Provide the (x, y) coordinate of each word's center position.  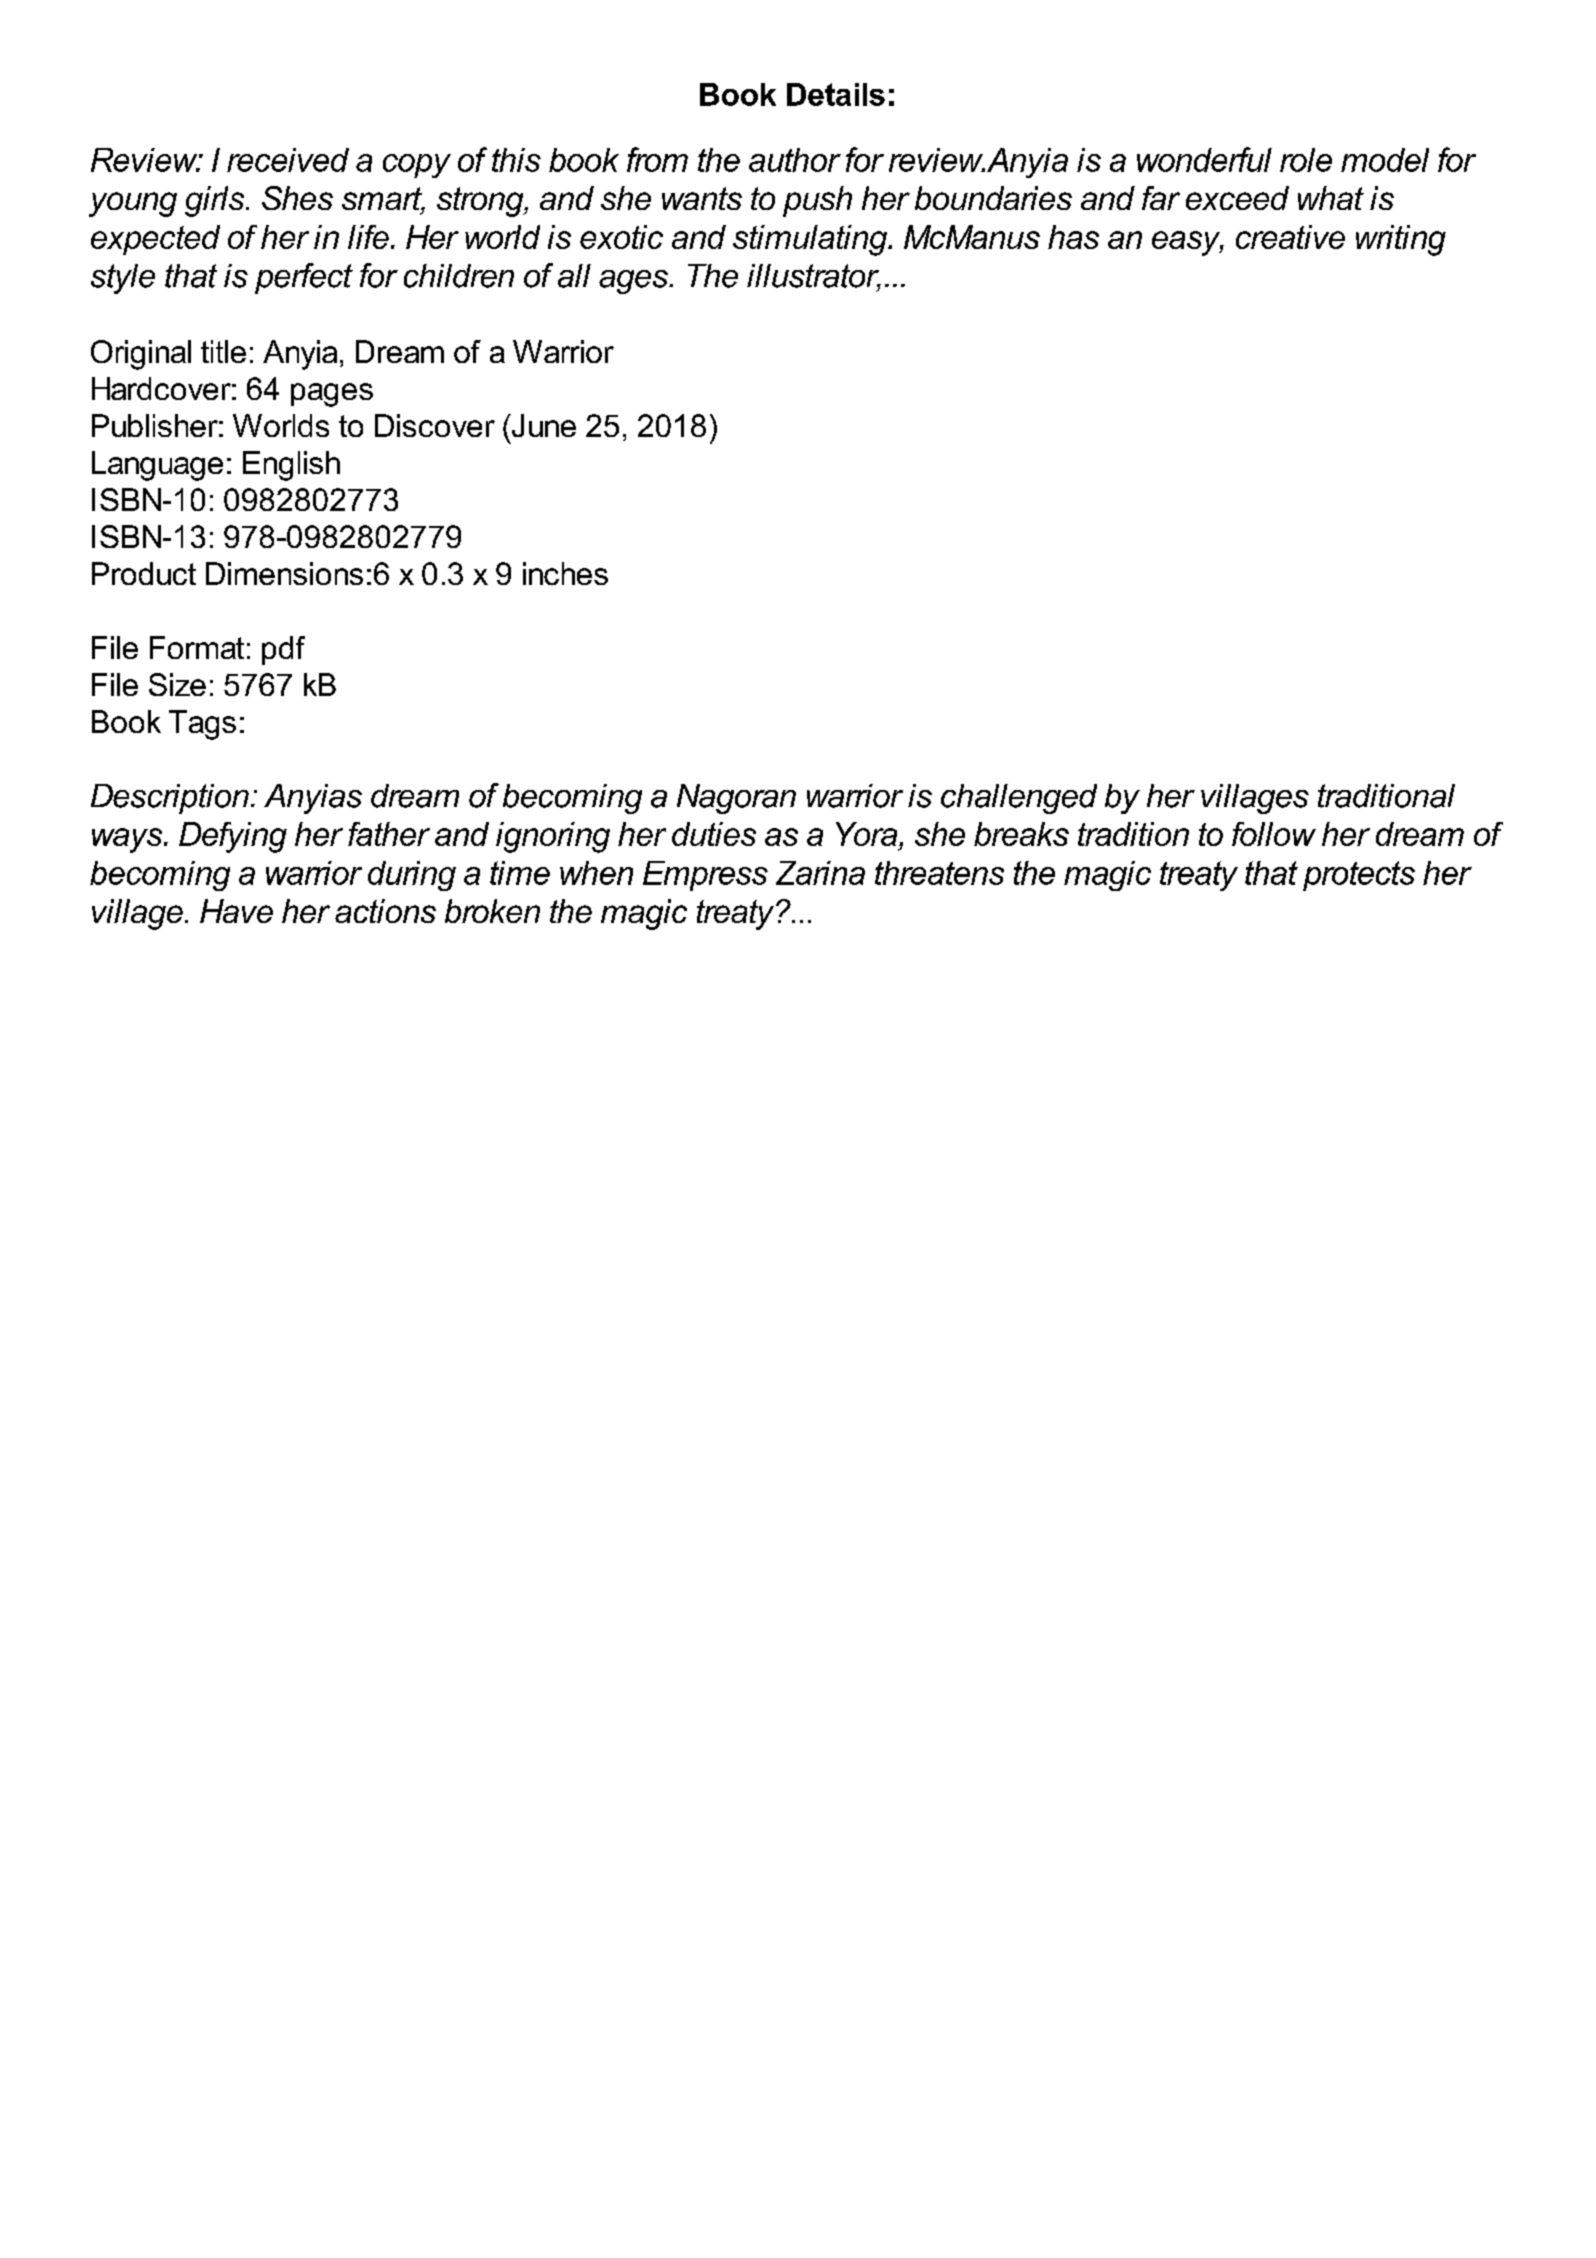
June (542, 425)
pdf (283, 650)
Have (236, 911)
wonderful (1204, 159)
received (288, 160)
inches (565, 573)
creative (1290, 237)
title (223, 351)
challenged (1019, 799)
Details (836, 94)
